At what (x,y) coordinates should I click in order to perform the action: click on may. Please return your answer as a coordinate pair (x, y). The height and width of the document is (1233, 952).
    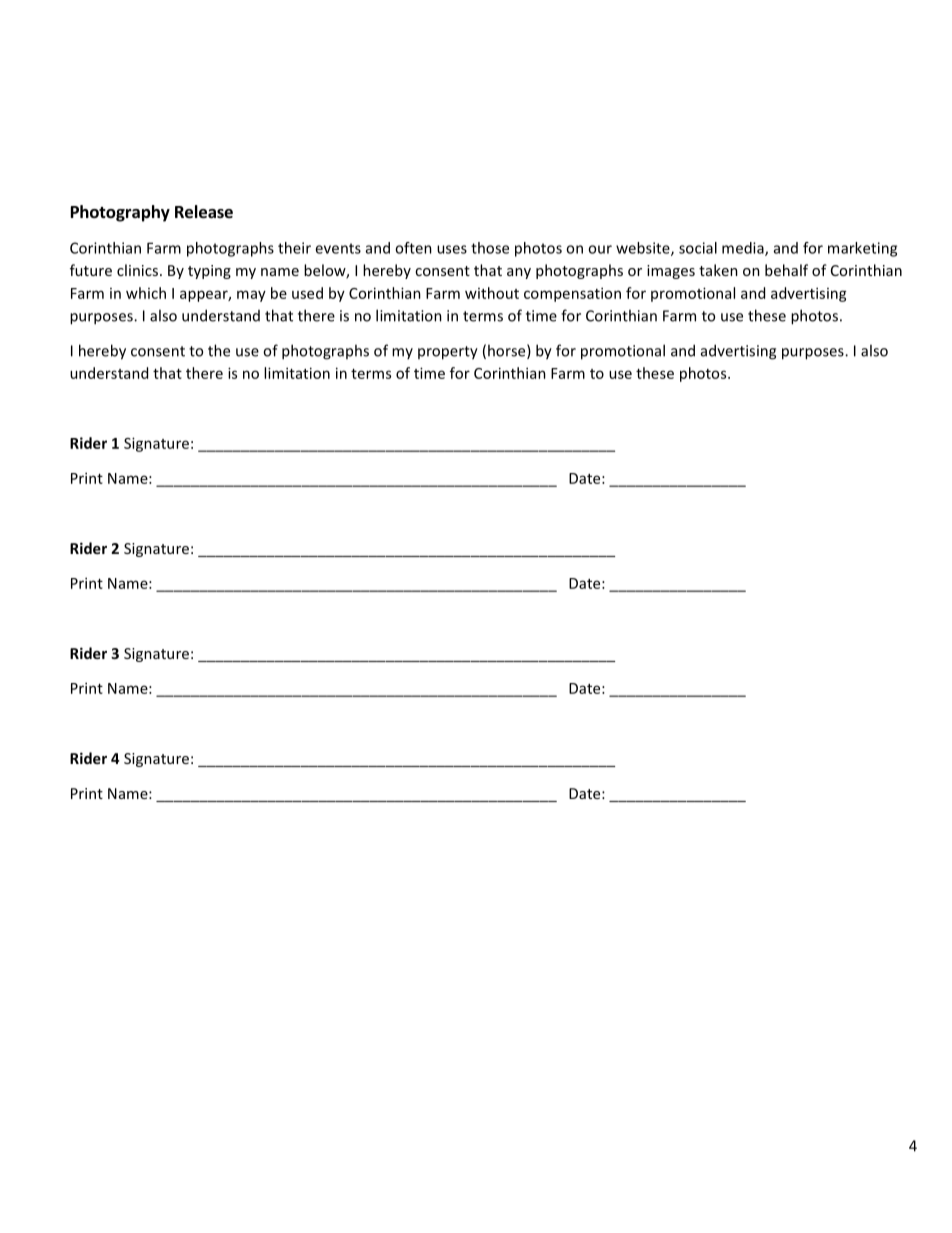
    Looking at the image, I should click on (251, 296).
